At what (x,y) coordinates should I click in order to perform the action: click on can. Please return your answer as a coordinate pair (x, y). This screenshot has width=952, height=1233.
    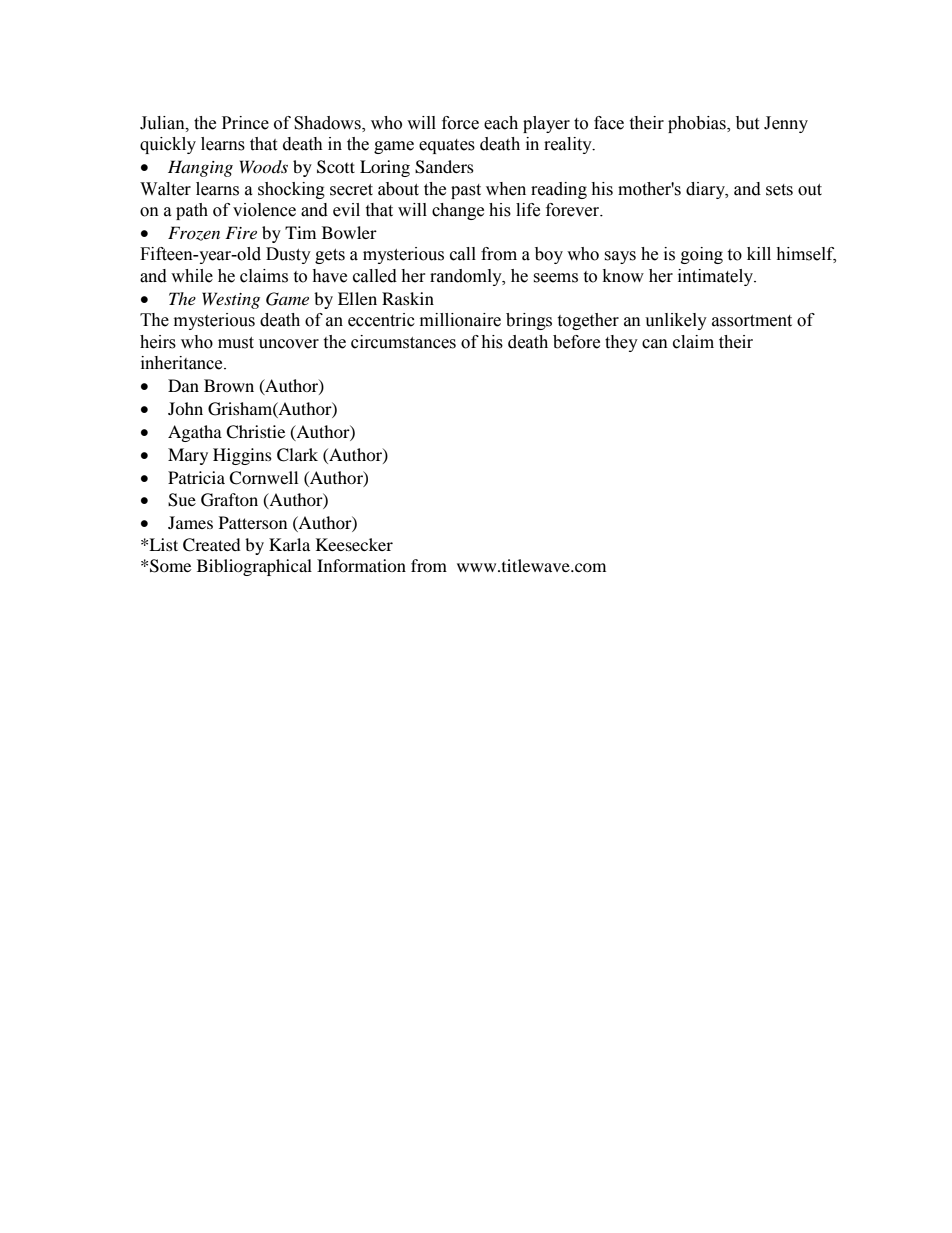
    Looking at the image, I should click on (655, 344).
